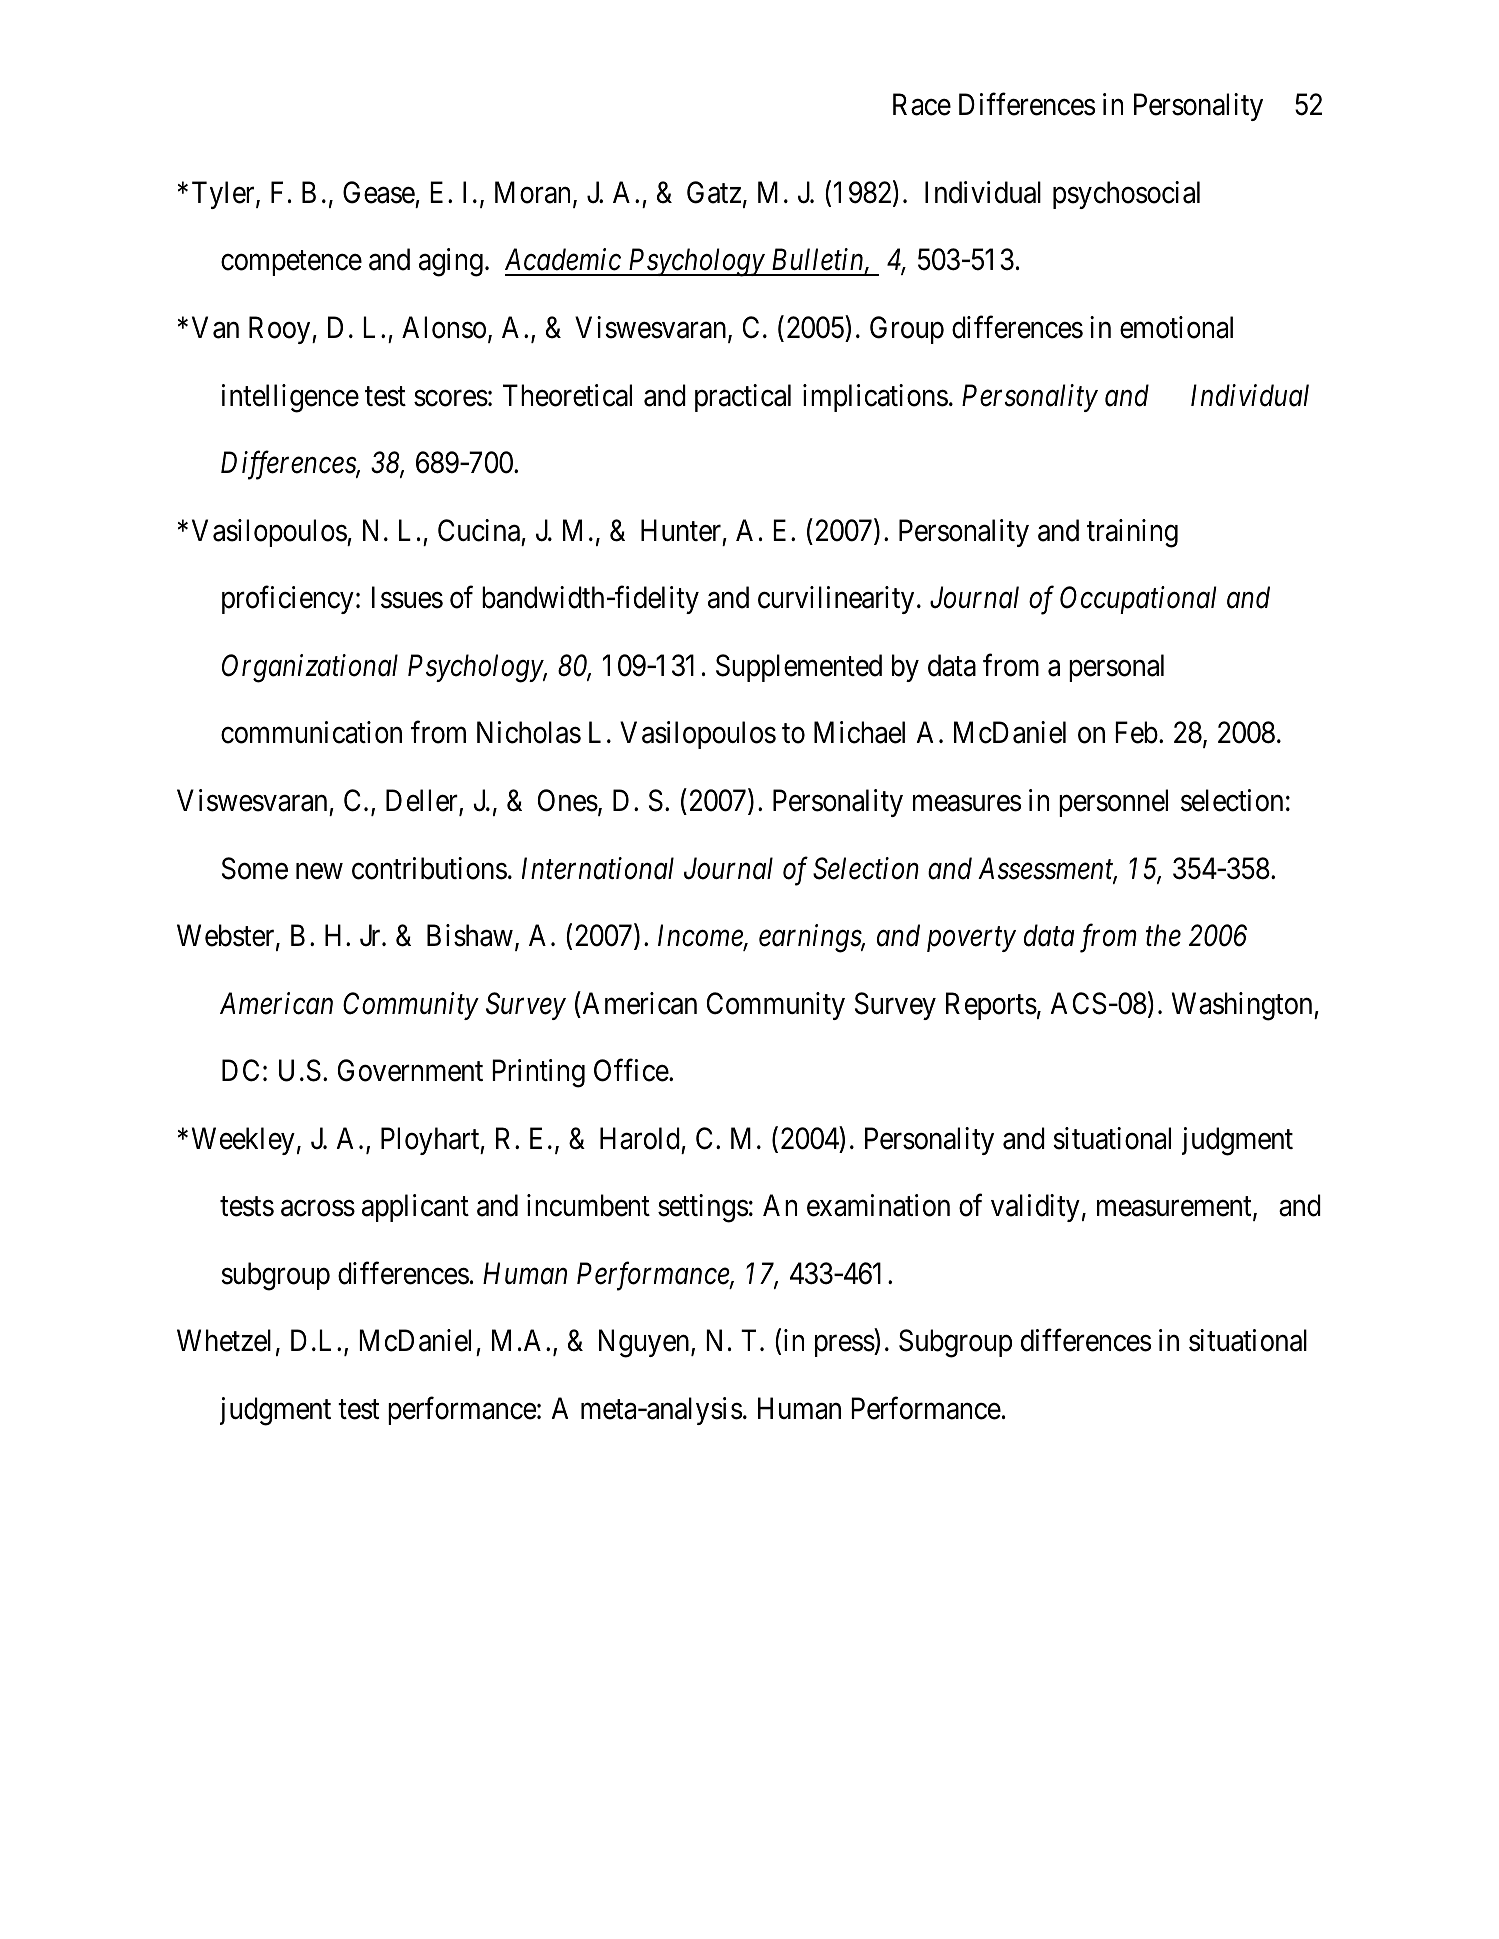  I want to click on Government, so click(410, 1070).
